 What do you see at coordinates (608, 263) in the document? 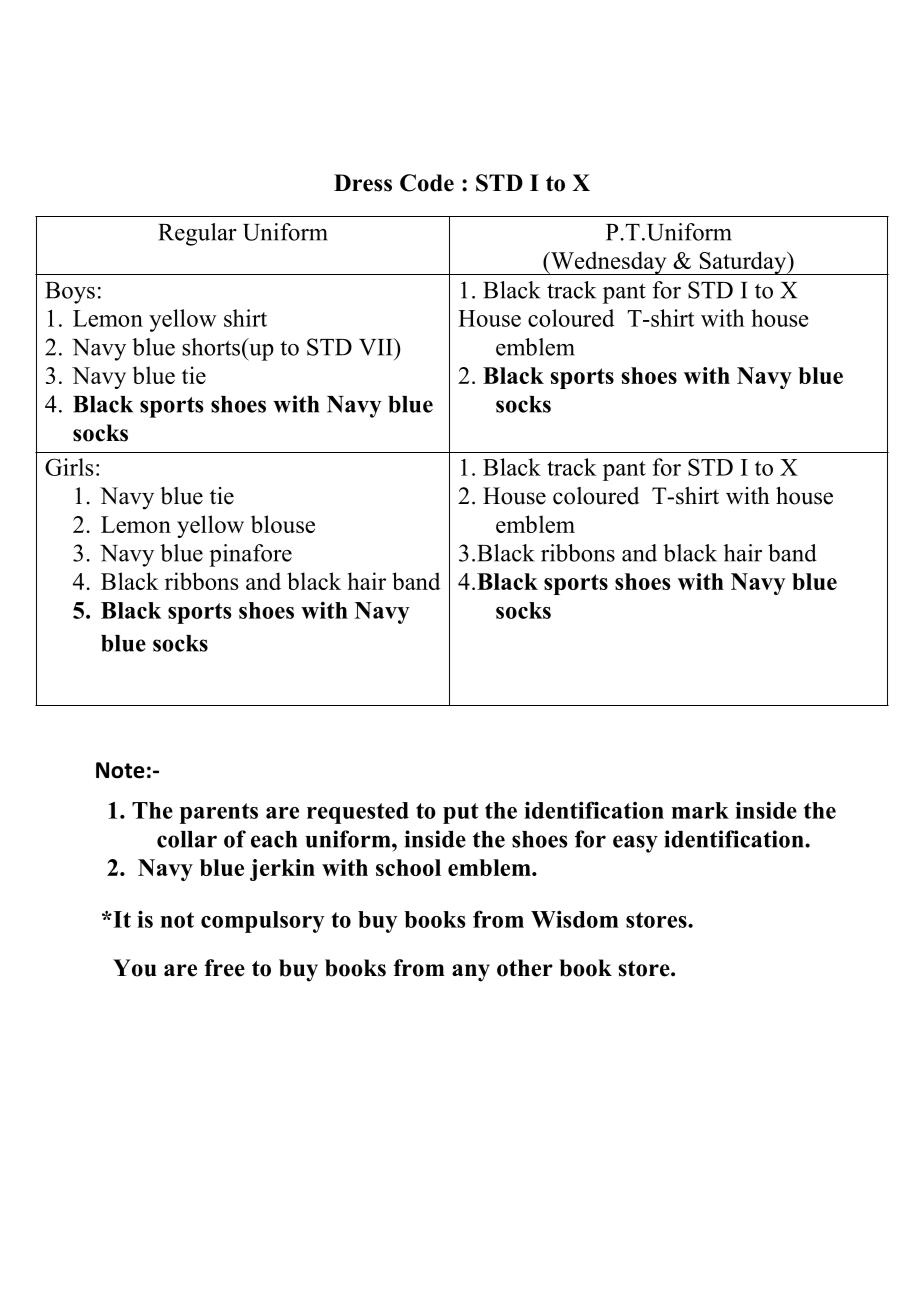
I see `Wednesday` at bounding box center [608, 263].
